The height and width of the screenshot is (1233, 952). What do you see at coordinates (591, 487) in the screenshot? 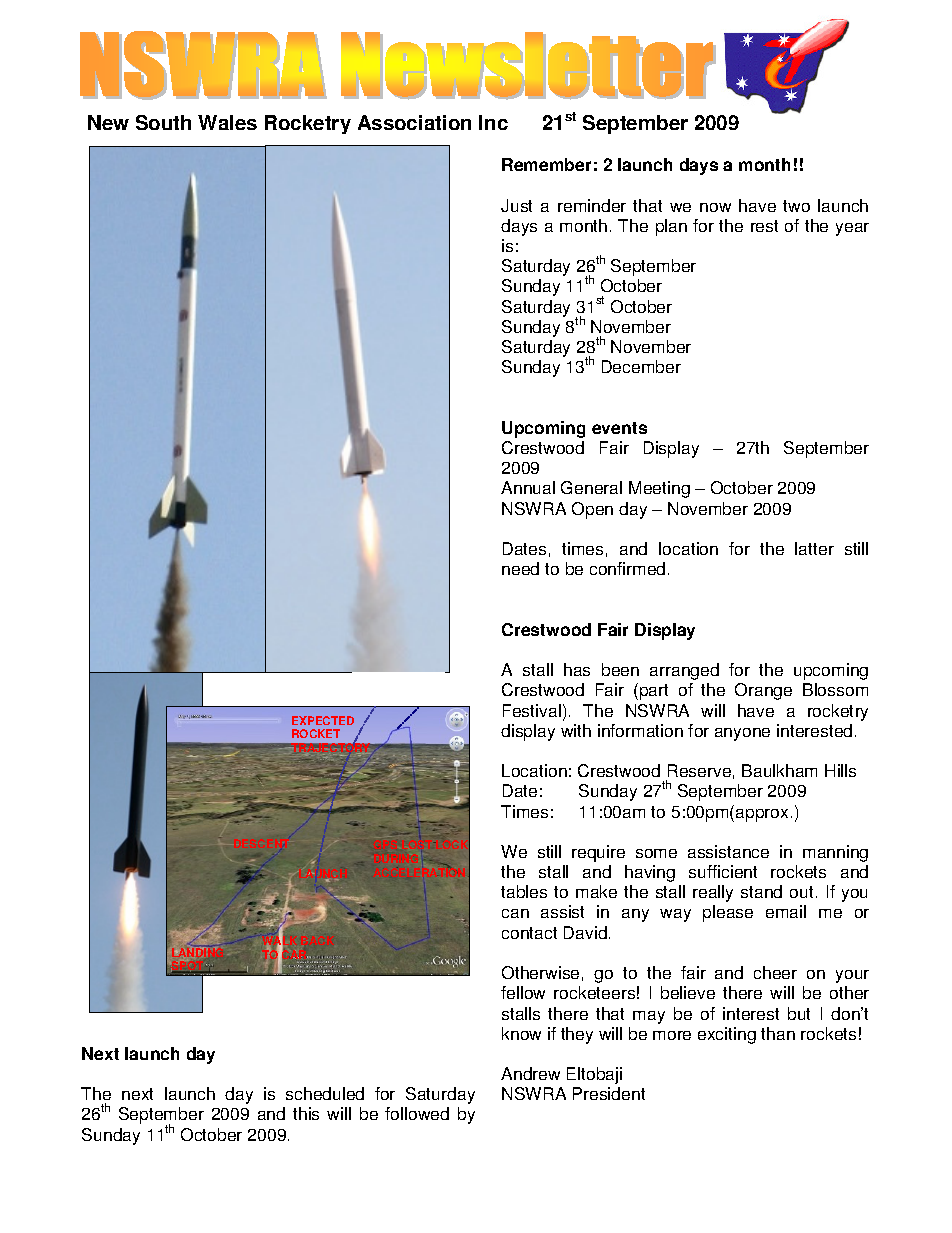
I see `General` at bounding box center [591, 487].
